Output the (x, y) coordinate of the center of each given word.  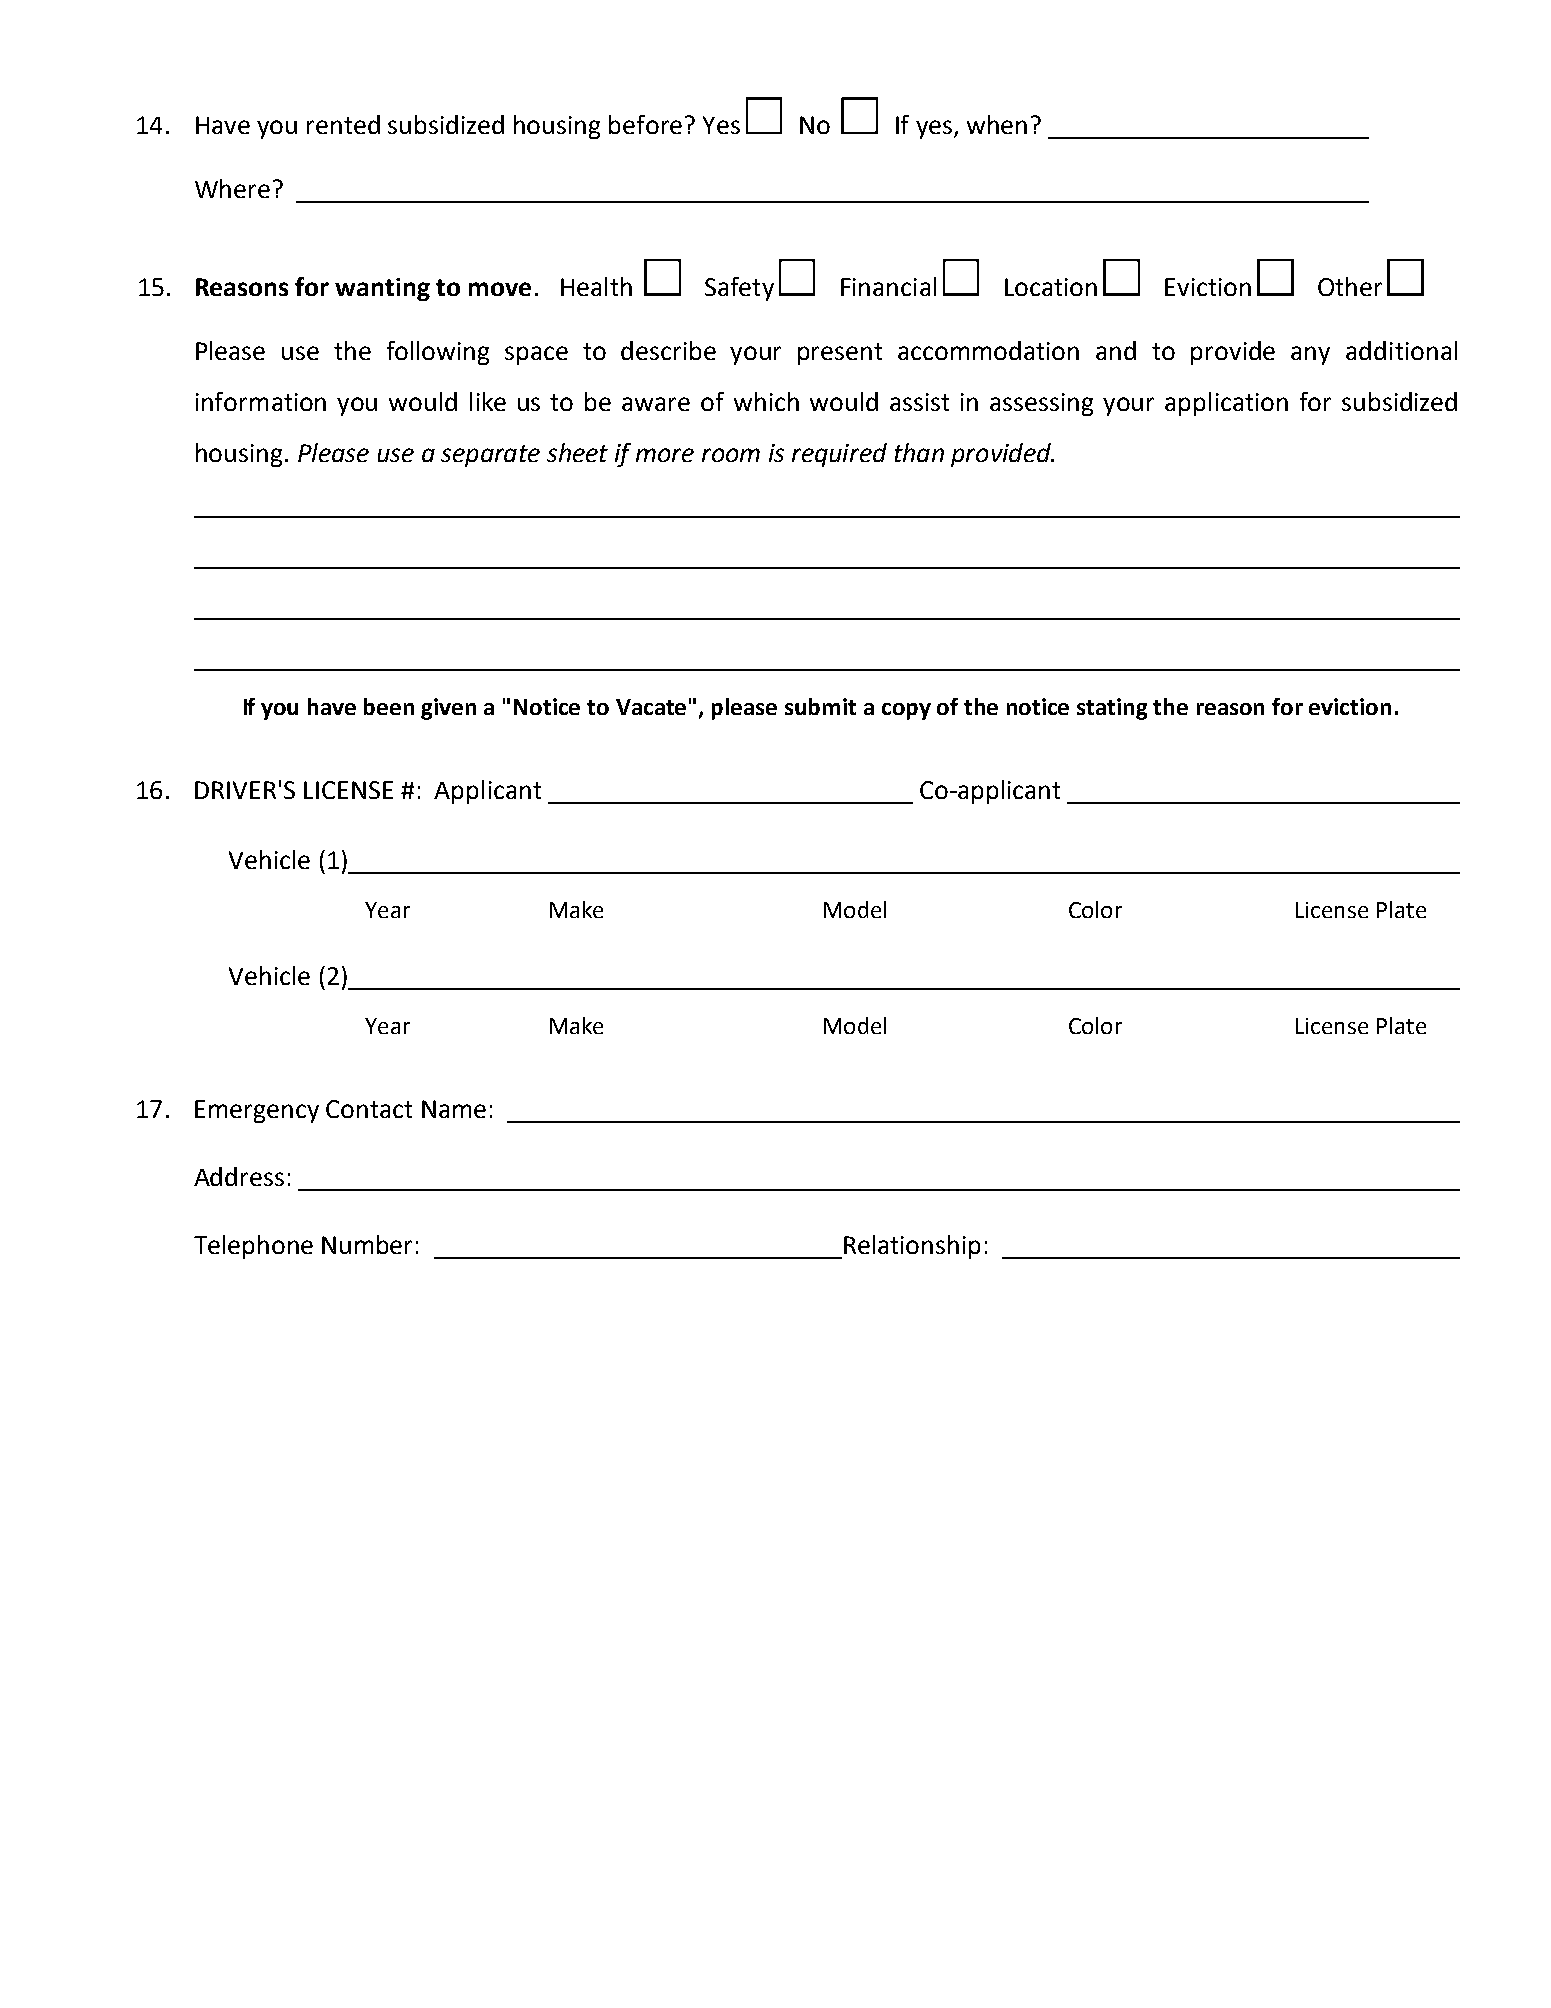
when (997, 124)
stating (1112, 709)
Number (367, 1244)
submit (820, 706)
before (645, 124)
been (389, 706)
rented (343, 124)
